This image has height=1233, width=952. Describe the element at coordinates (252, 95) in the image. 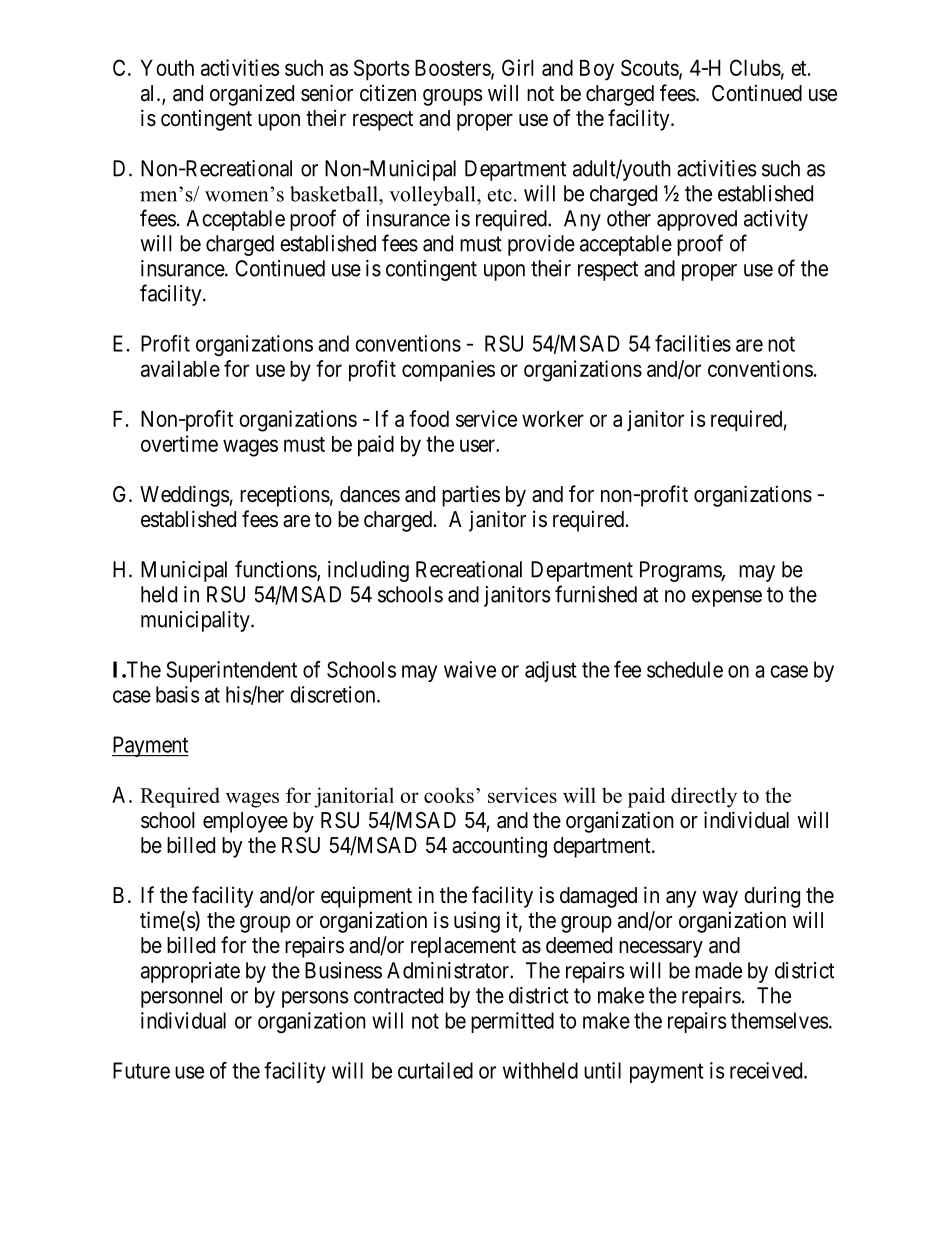

I see `organized` at that location.
